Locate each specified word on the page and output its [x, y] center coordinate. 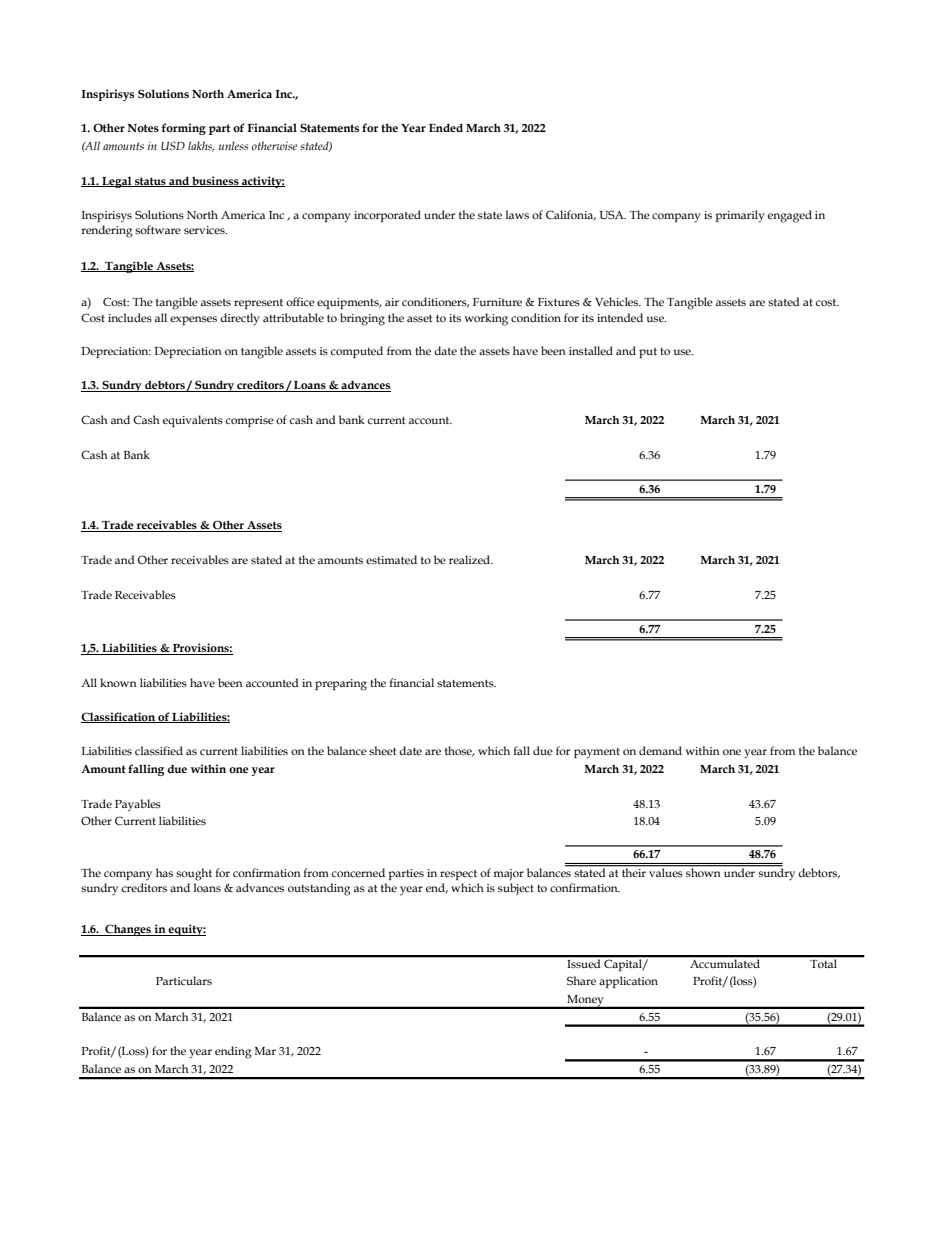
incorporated [387, 216]
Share [581, 980]
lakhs [201, 146]
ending [233, 1052]
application [628, 982]
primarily [740, 216]
